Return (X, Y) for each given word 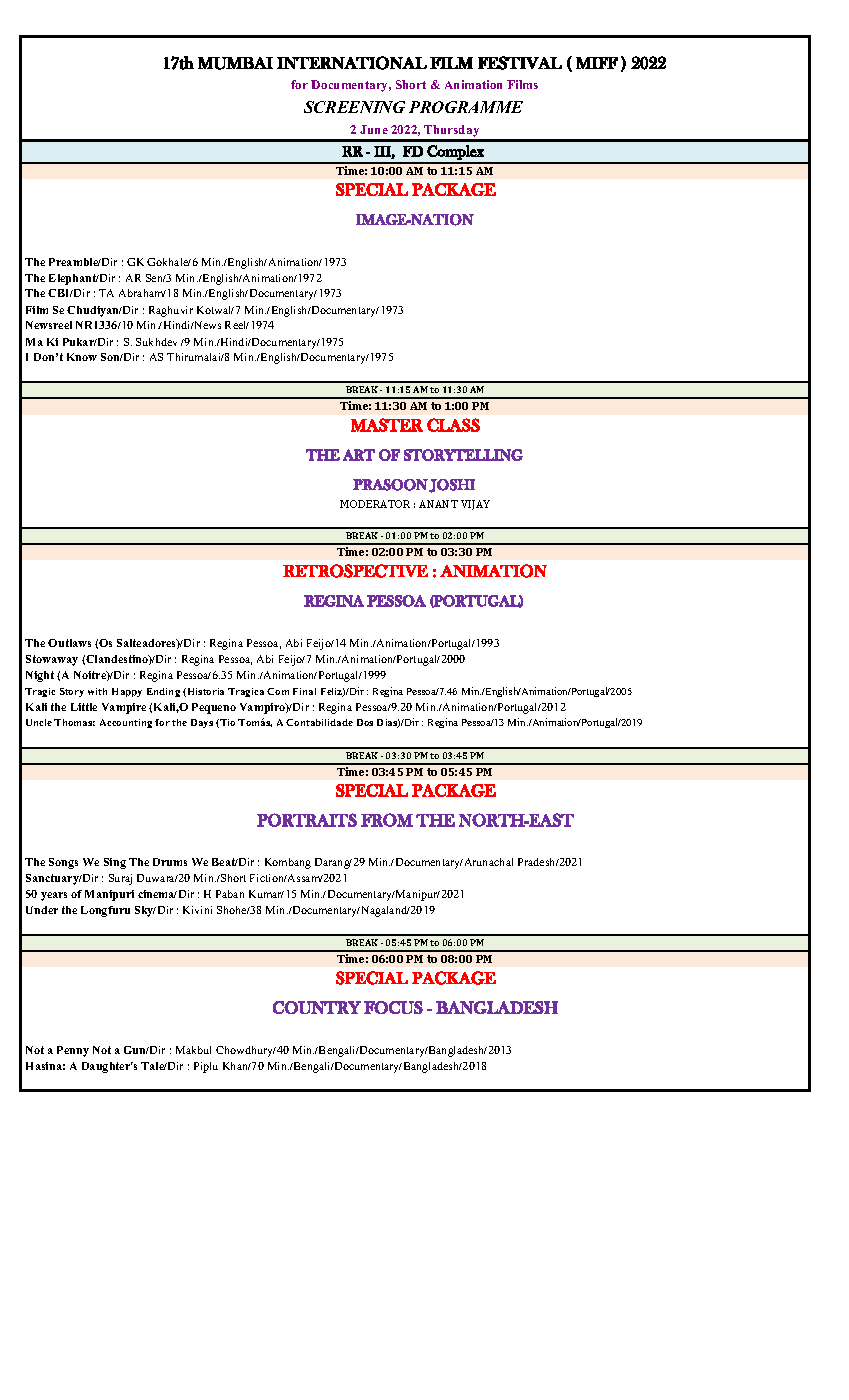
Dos (365, 722)
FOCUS (393, 1007)
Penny (73, 1051)
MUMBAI (235, 63)
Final (304, 691)
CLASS (453, 425)
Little (84, 707)
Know (82, 357)
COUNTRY (317, 1007)
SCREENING (354, 107)
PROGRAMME (466, 107)
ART (359, 455)
